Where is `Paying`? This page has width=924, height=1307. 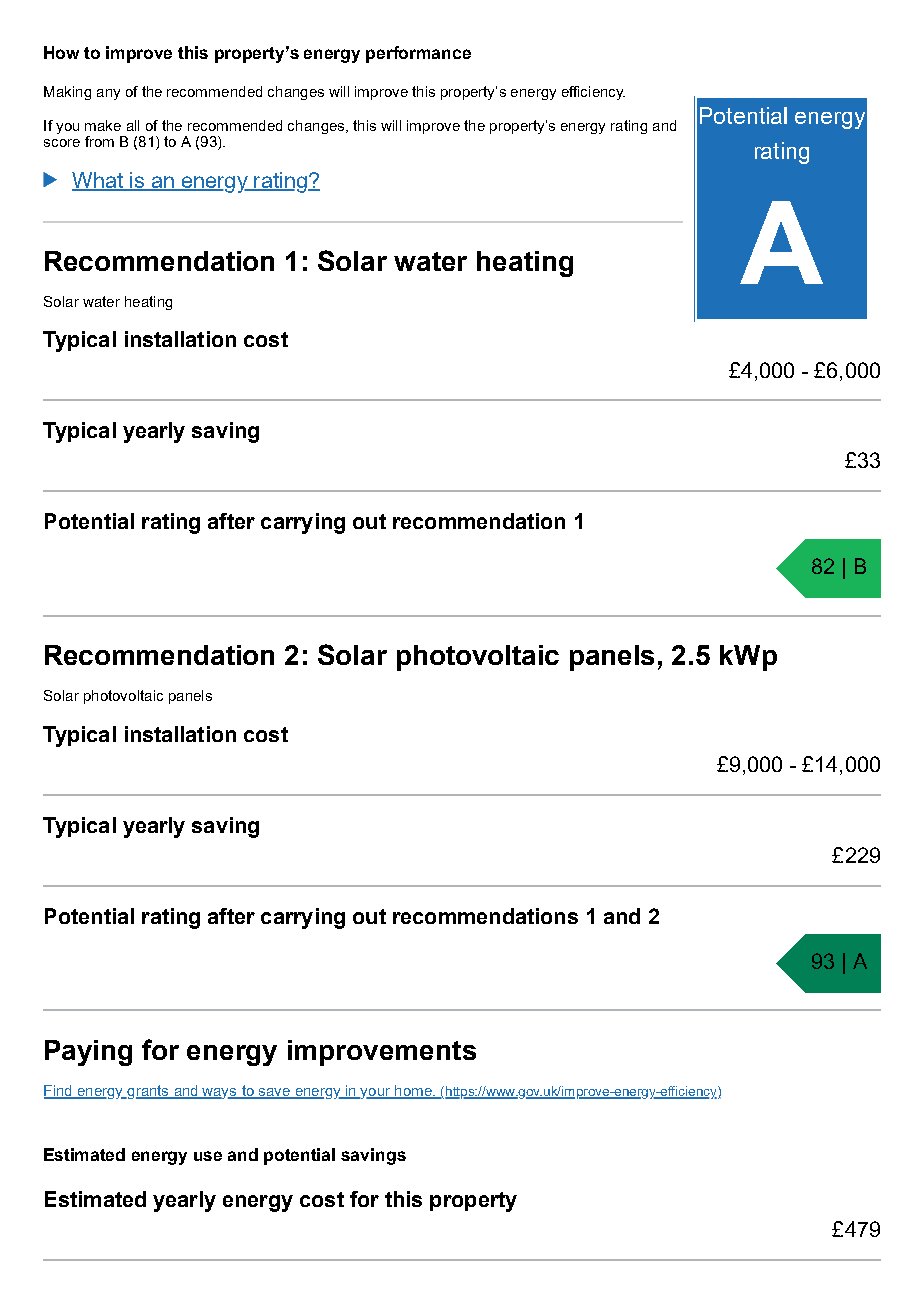
Paying is located at coordinates (88, 1053).
